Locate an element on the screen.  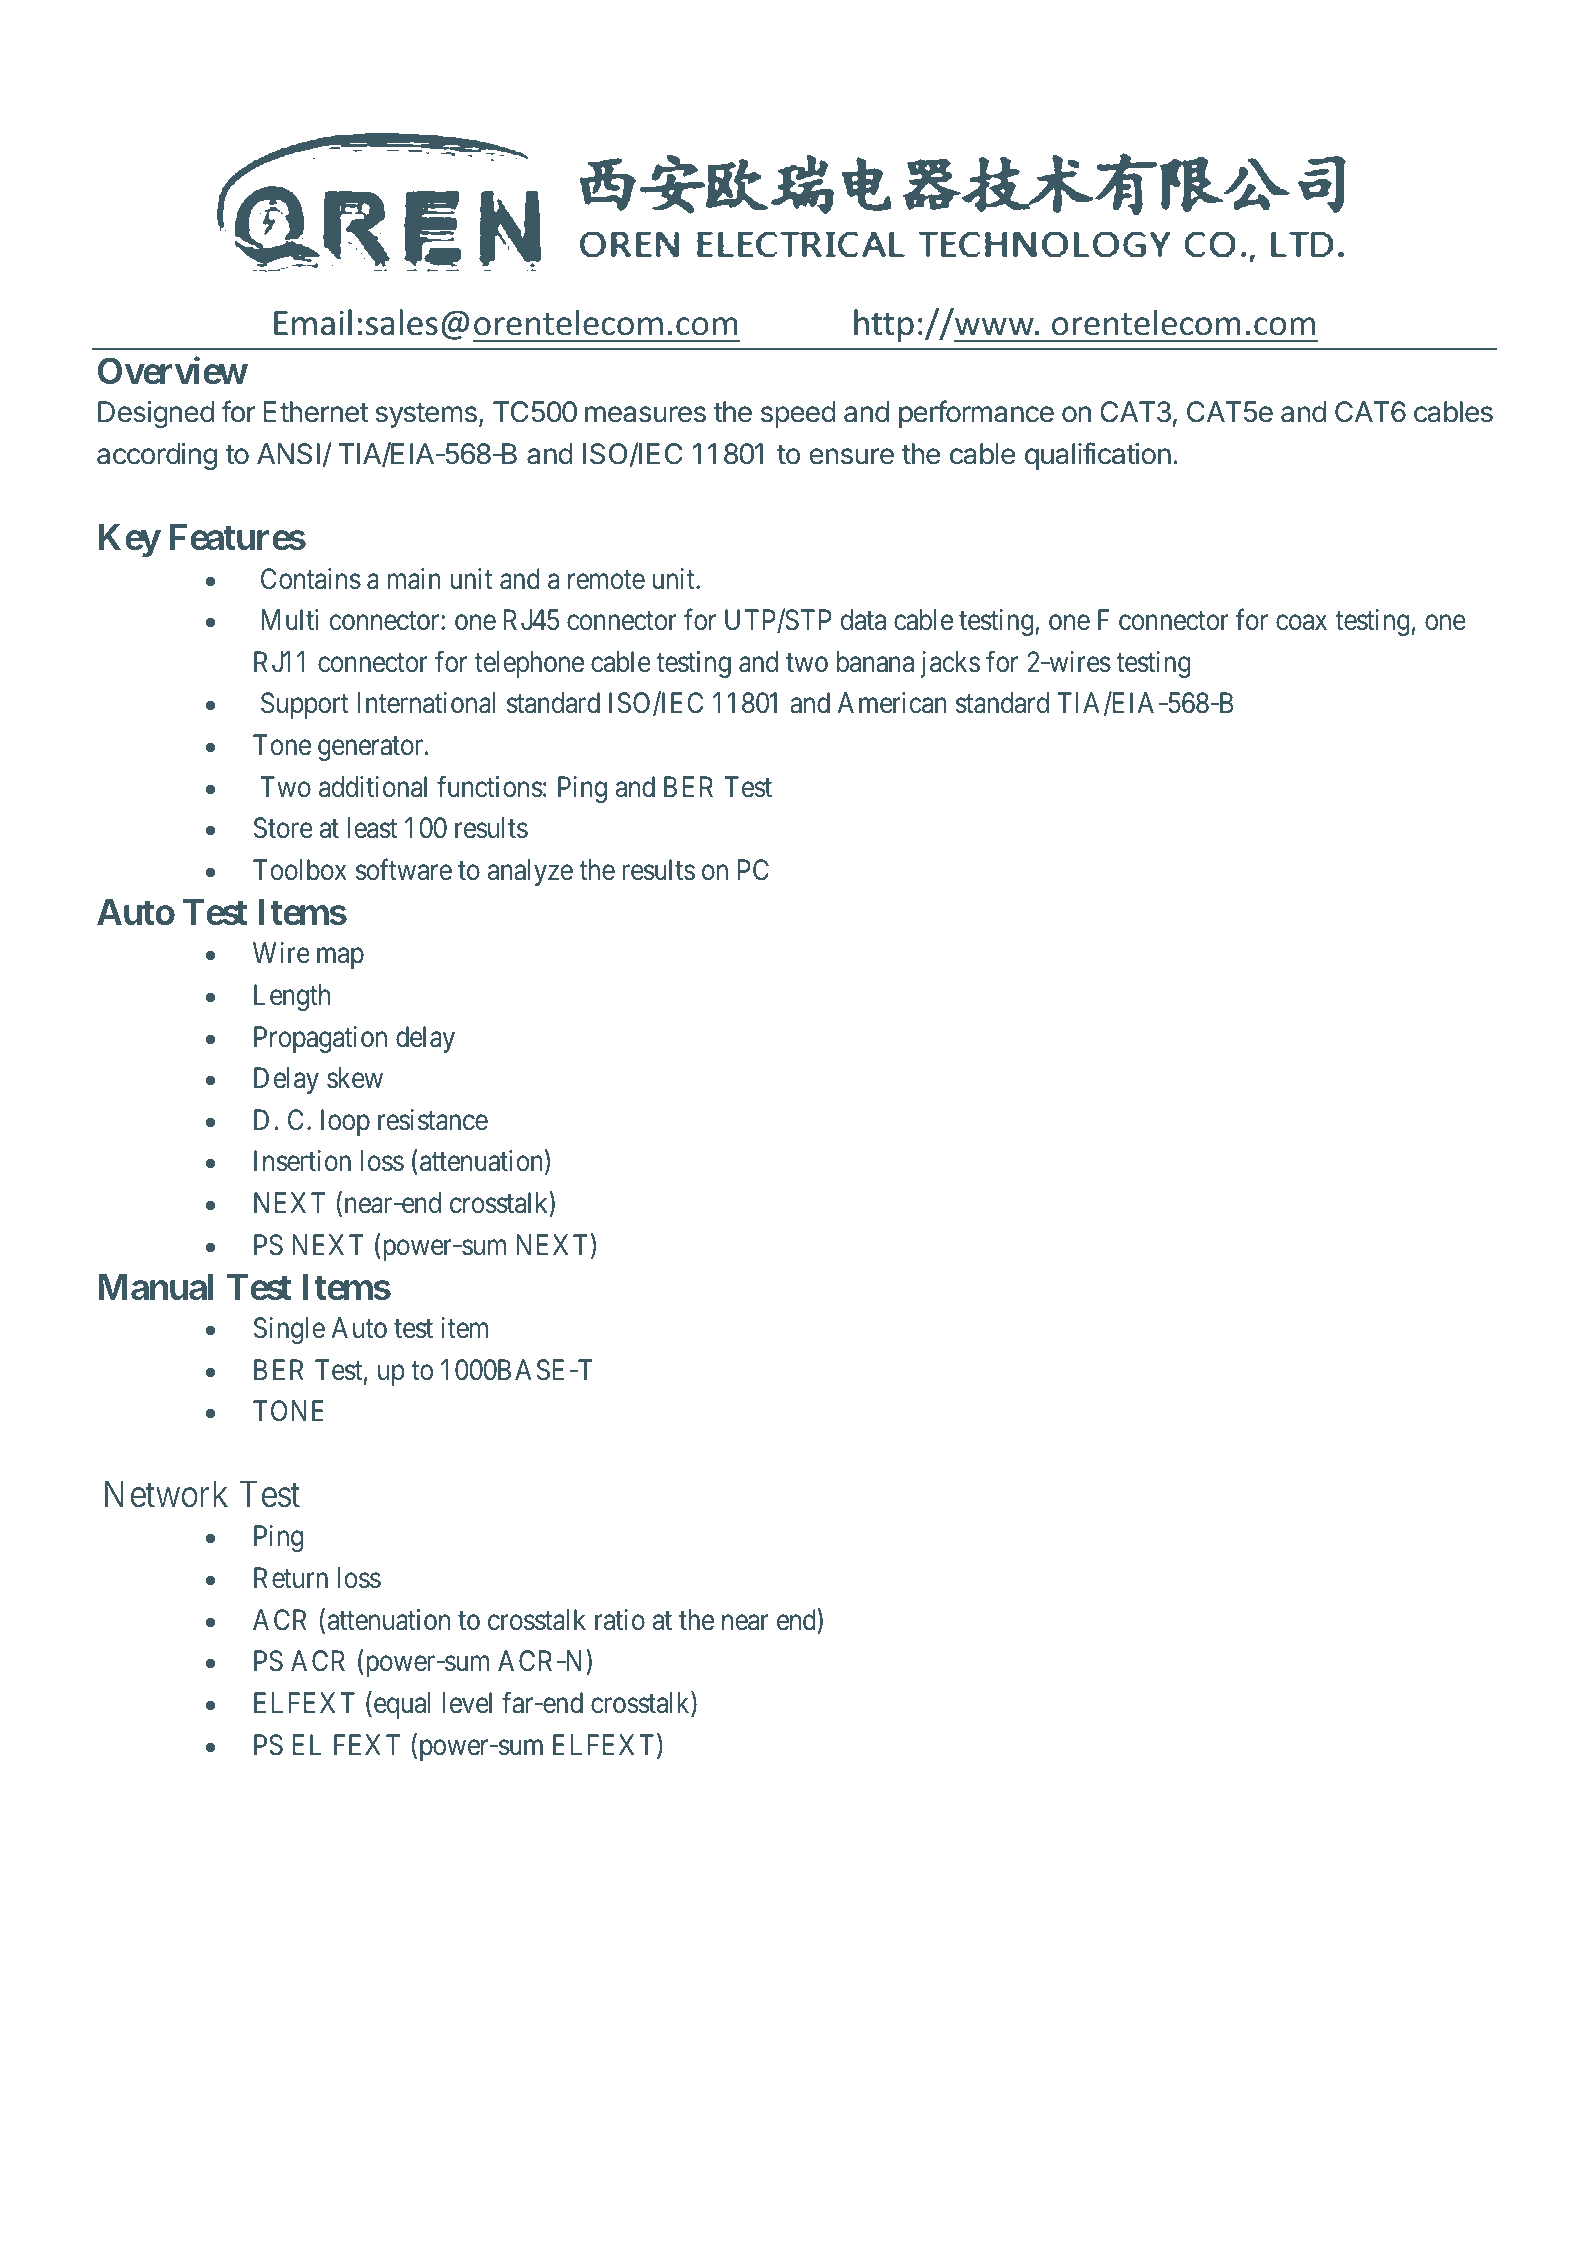
American is located at coordinates (892, 703).
